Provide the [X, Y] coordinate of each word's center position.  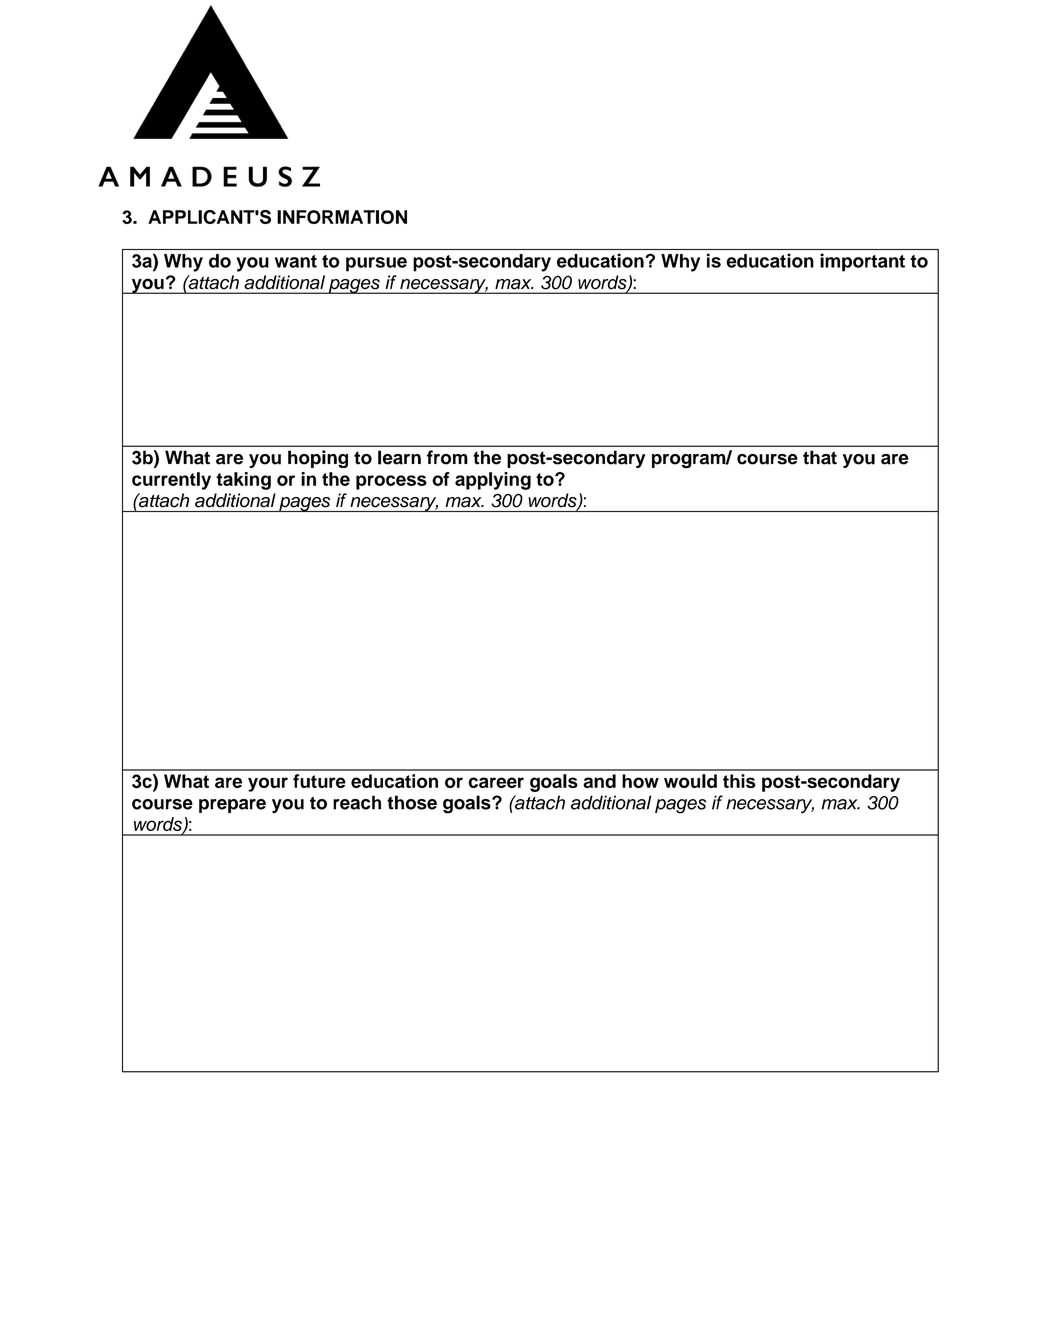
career [496, 782]
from [447, 457]
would [690, 781]
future [319, 781]
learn [399, 457]
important [862, 262]
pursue [376, 264]
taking [243, 481]
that [820, 457]
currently [171, 481]
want [296, 261]
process [391, 482]
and [599, 781]
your [268, 784]
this [739, 781]
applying [493, 481]
